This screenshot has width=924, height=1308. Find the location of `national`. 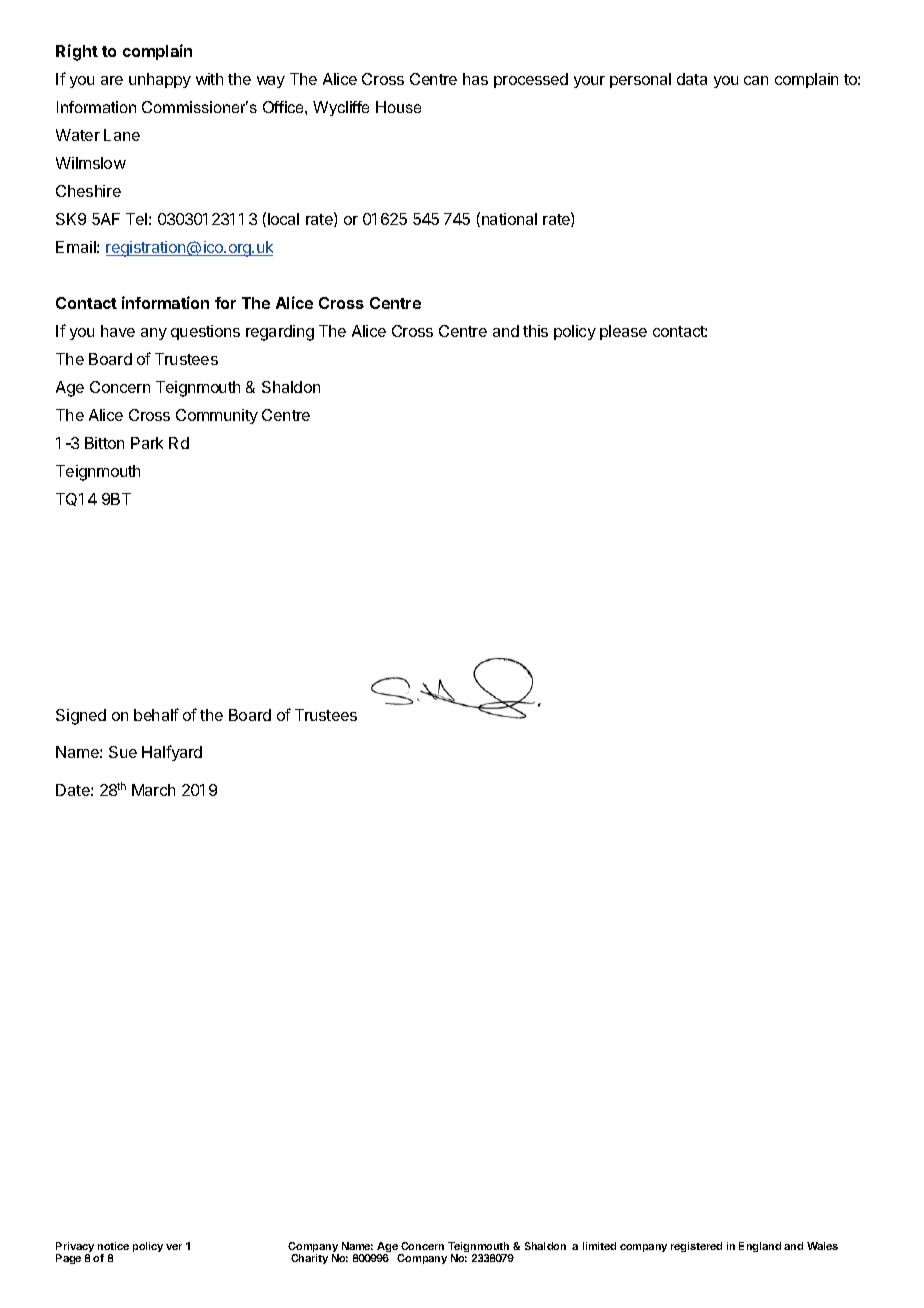

national is located at coordinates (509, 219).
